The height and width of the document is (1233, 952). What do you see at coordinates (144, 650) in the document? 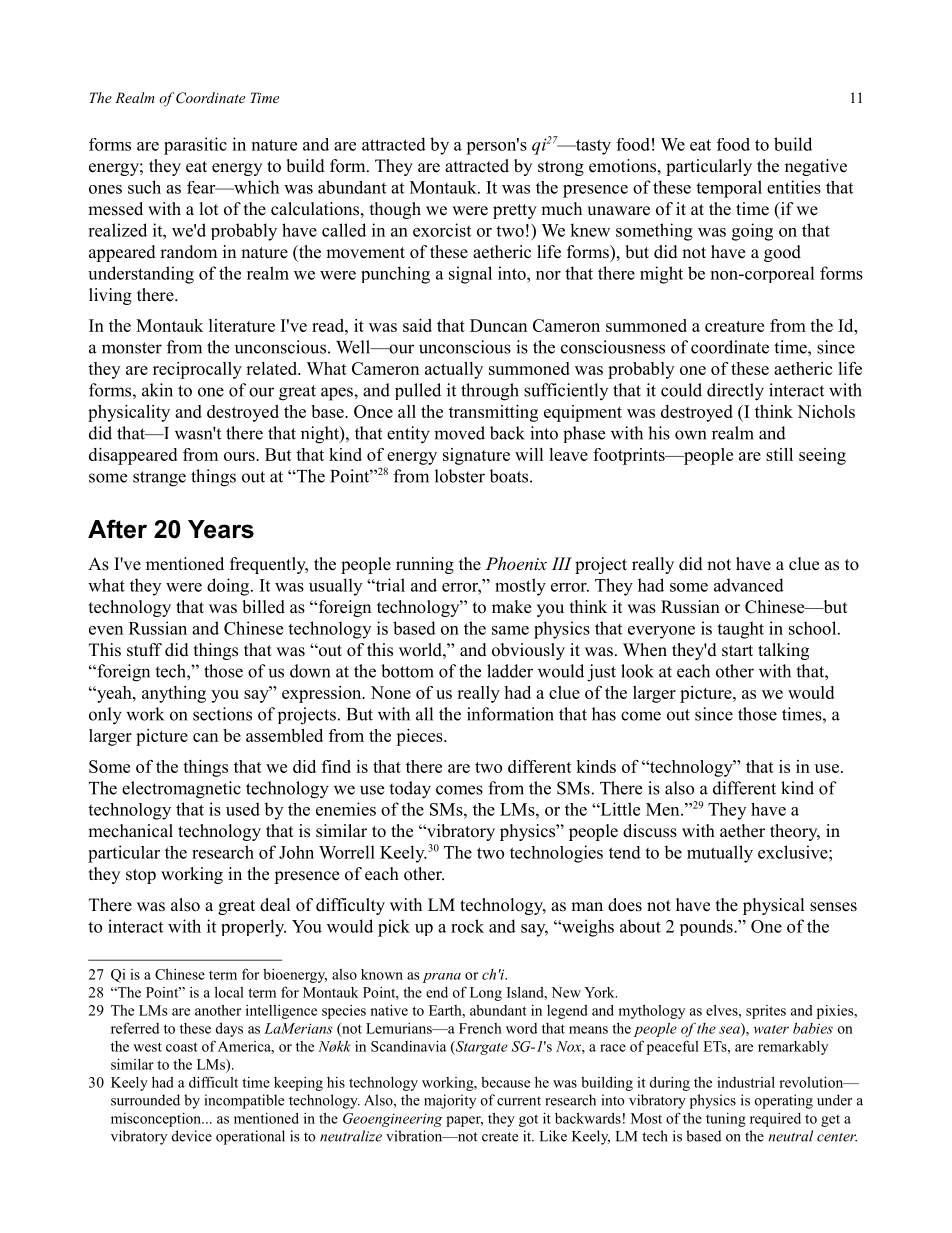
I see `stuff` at bounding box center [144, 650].
